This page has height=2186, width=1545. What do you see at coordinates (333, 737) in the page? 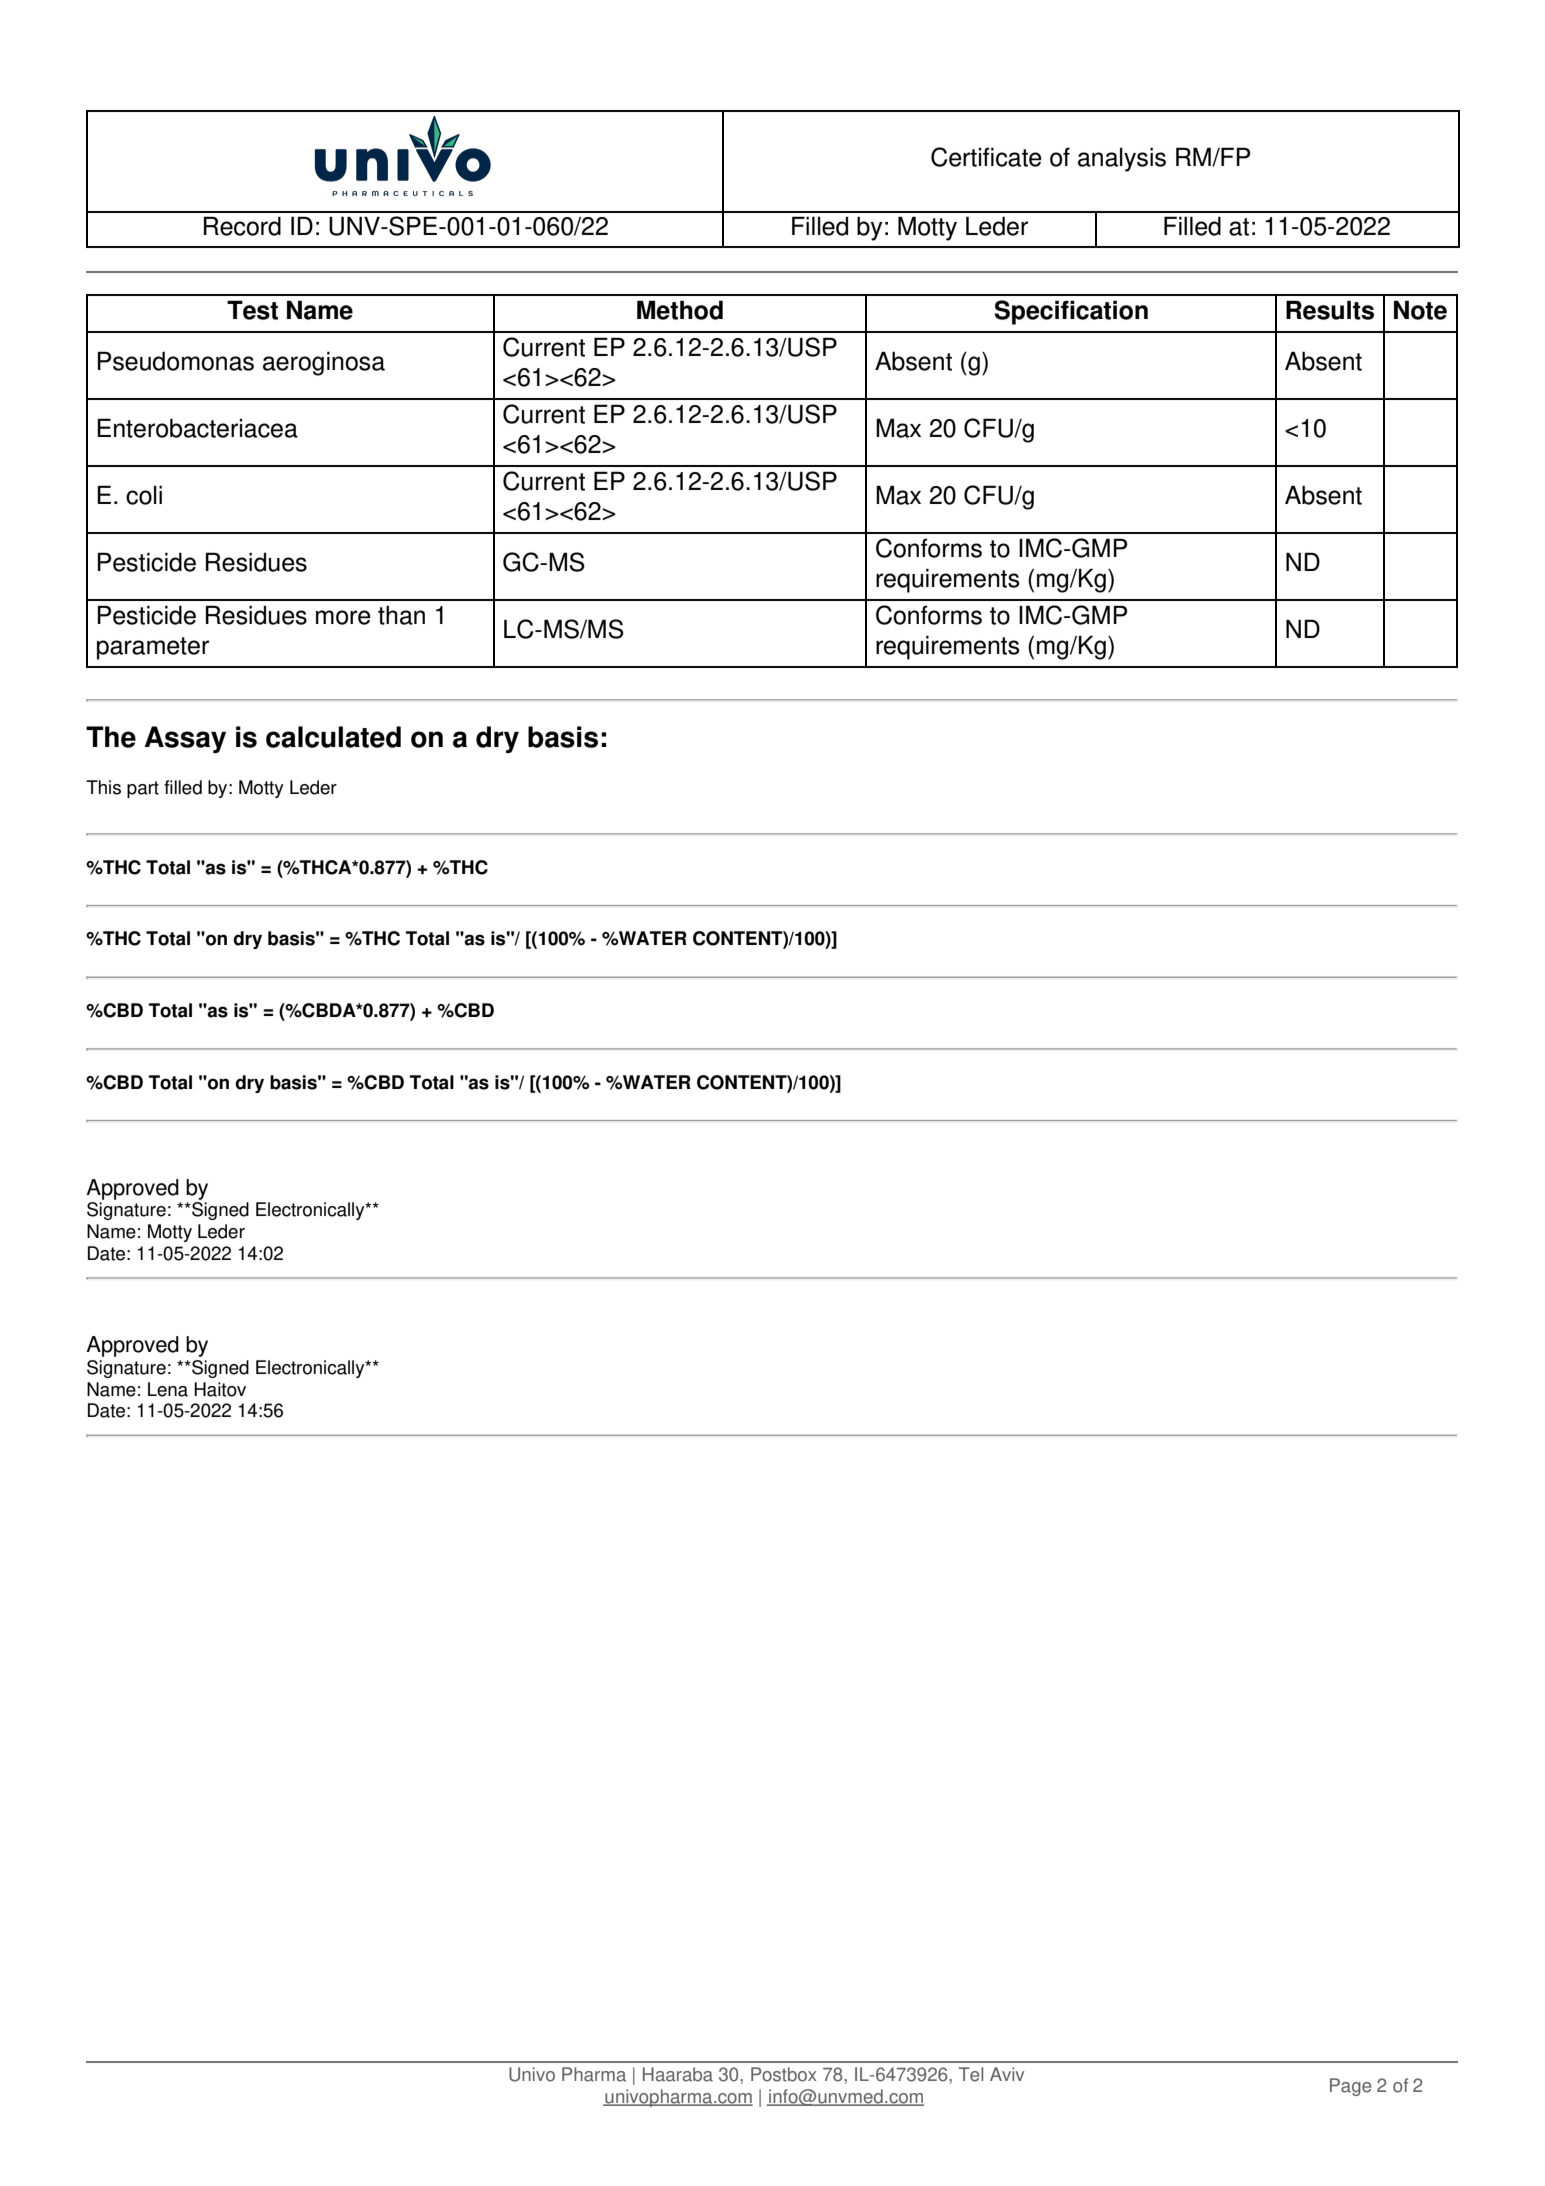
I see `calculated` at bounding box center [333, 737].
